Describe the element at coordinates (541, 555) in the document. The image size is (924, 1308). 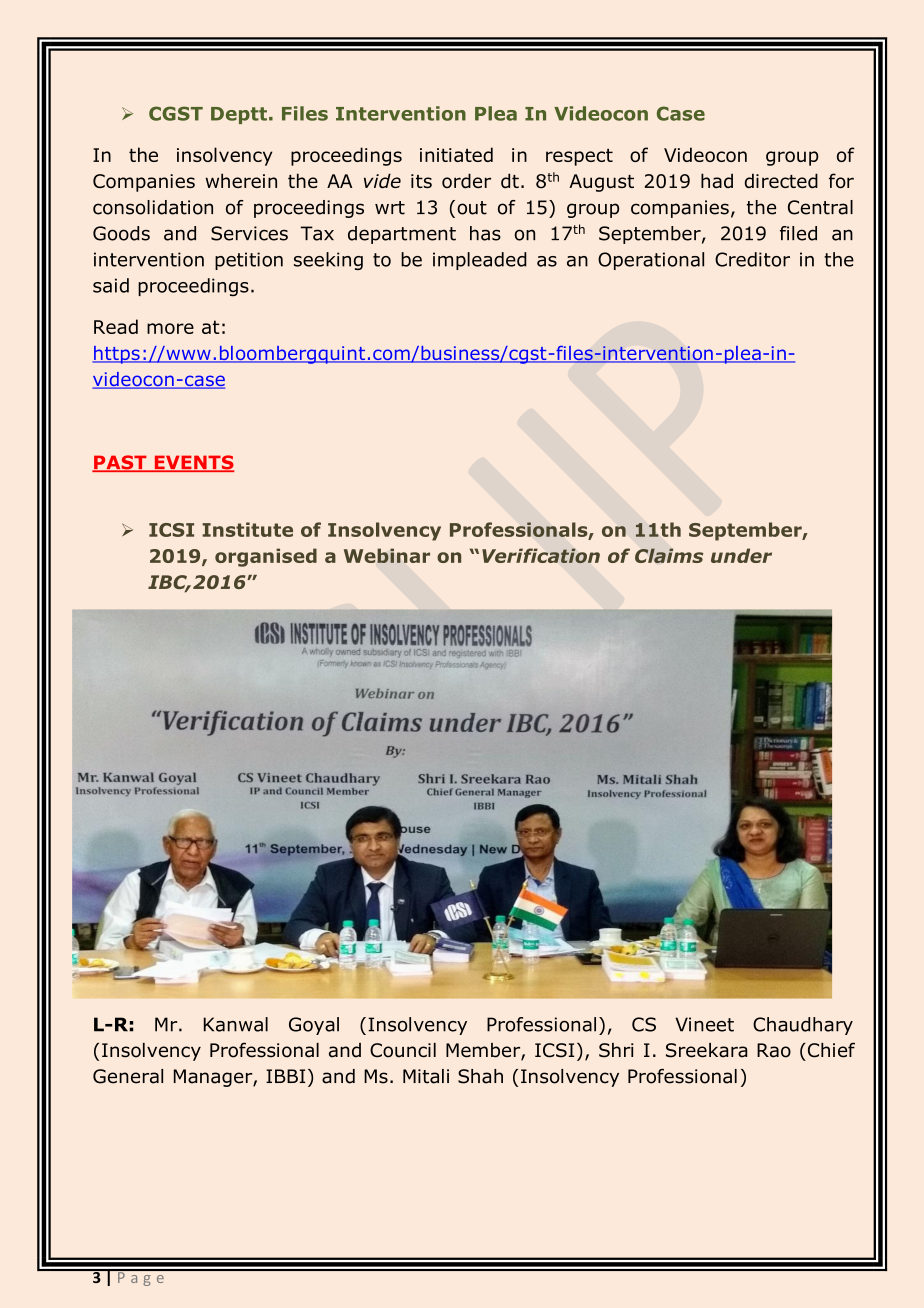
I see `Verification` at that location.
